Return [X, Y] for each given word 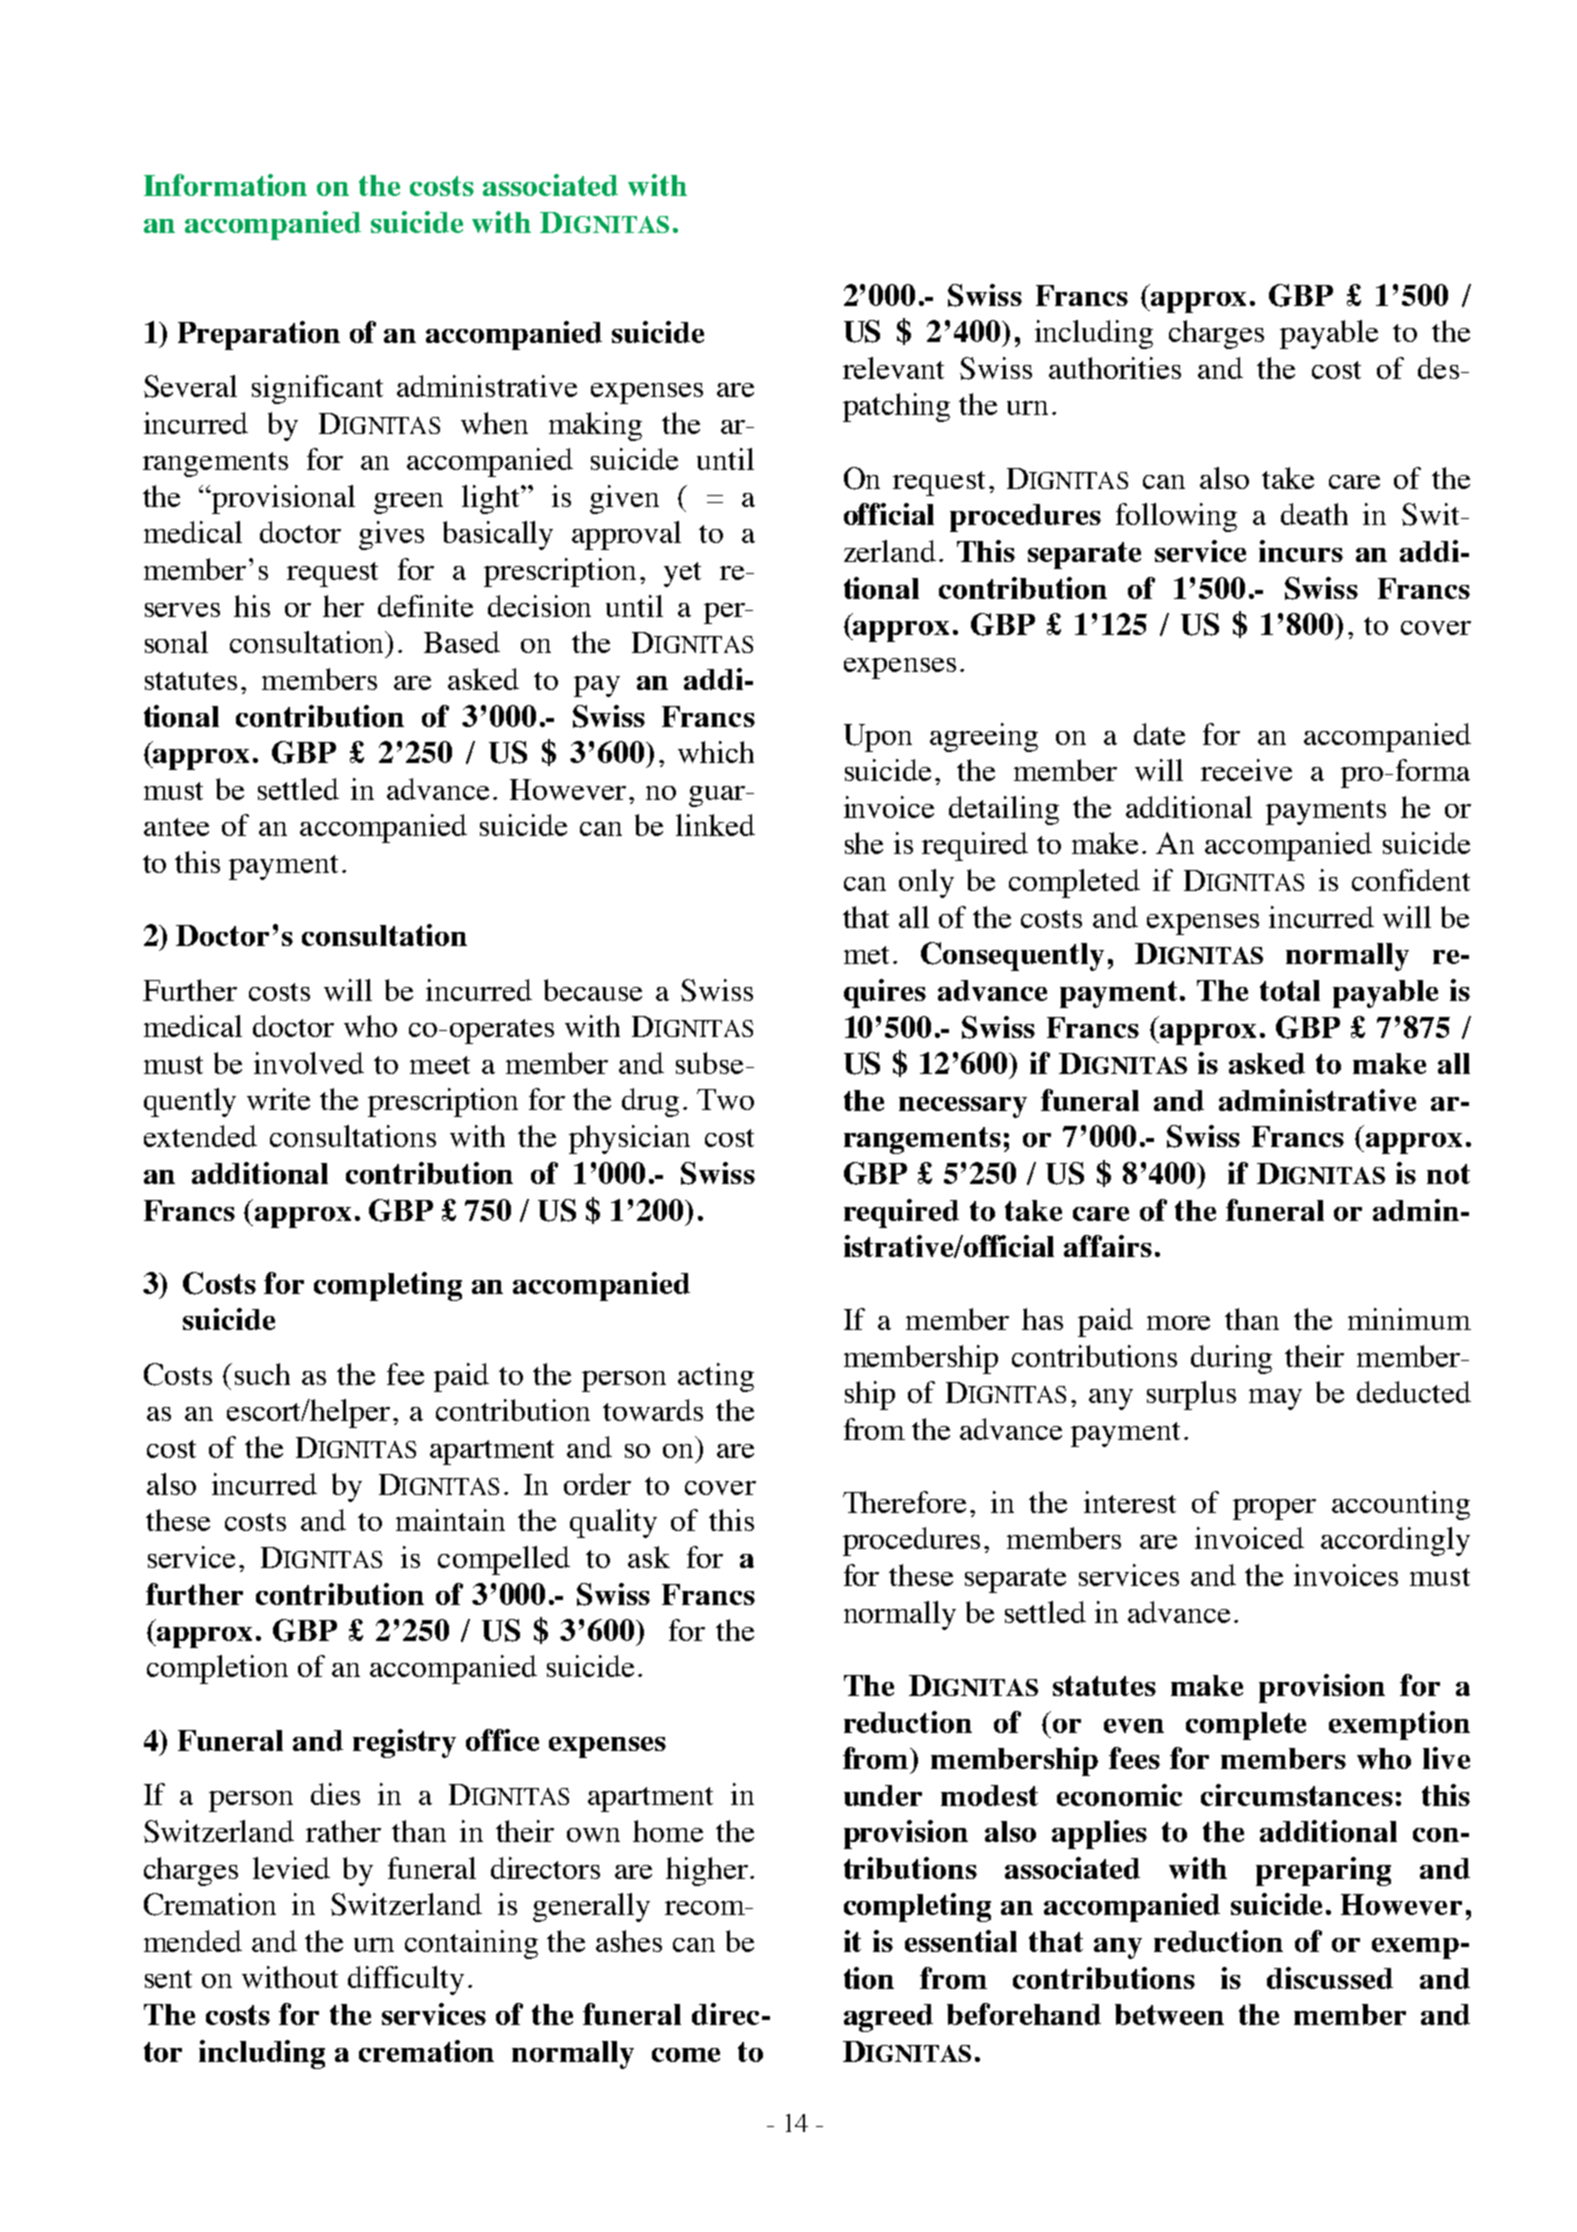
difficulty [406, 1980]
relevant [893, 368]
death [1314, 514]
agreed [888, 2018]
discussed [1330, 1978]
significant [317, 389]
